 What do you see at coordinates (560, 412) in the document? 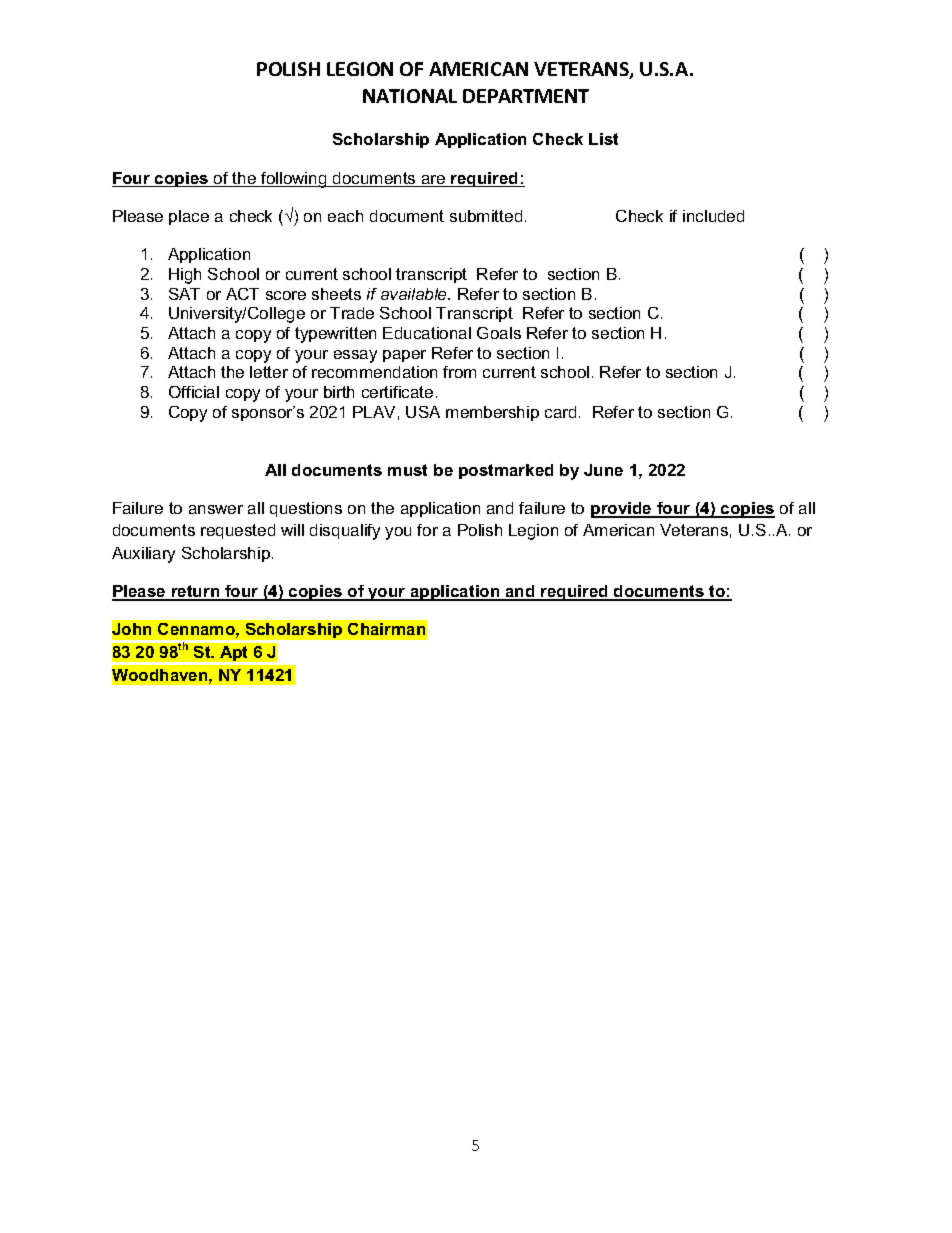
I see `card` at bounding box center [560, 412].
